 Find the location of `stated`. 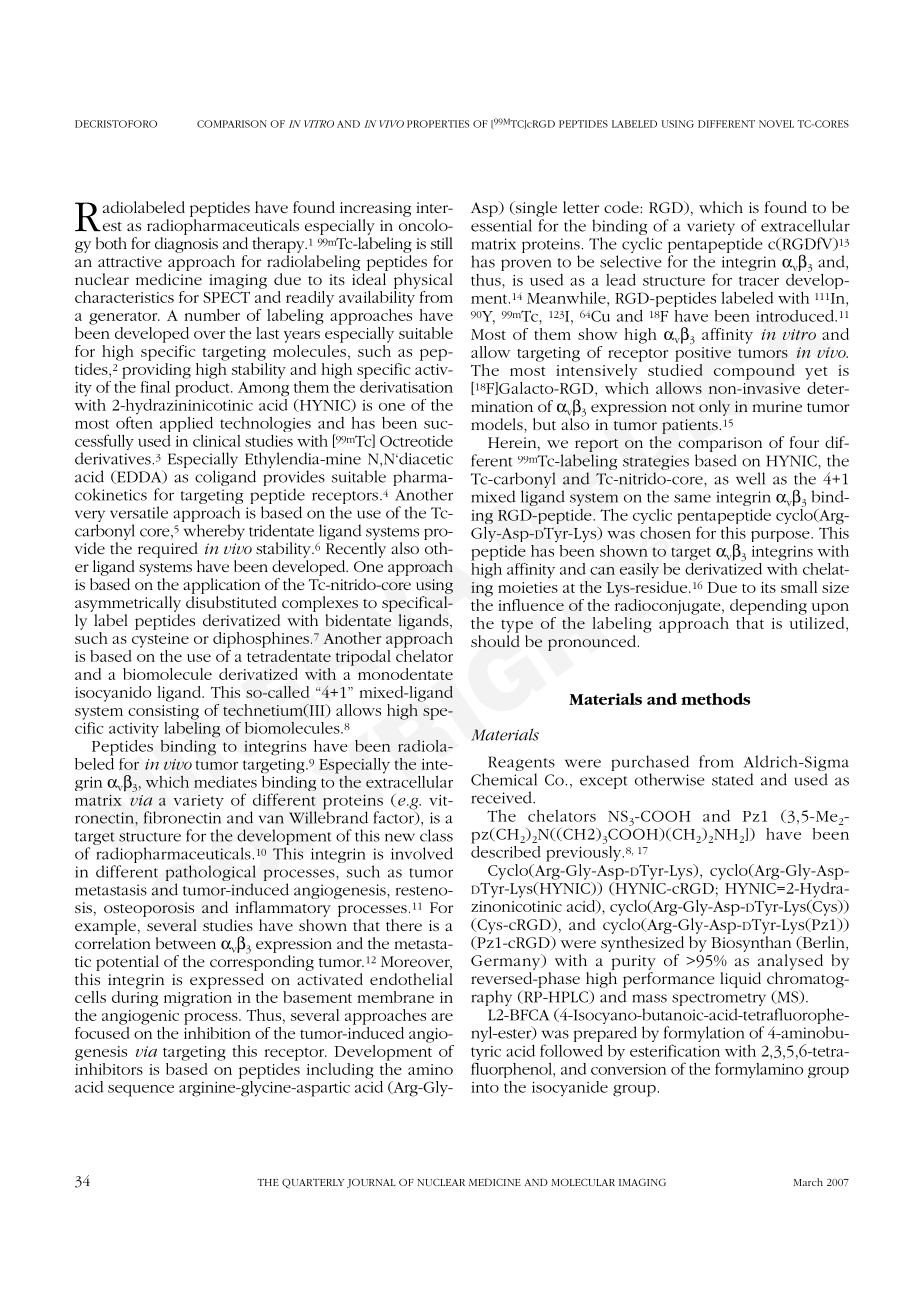

stated is located at coordinates (733, 779).
